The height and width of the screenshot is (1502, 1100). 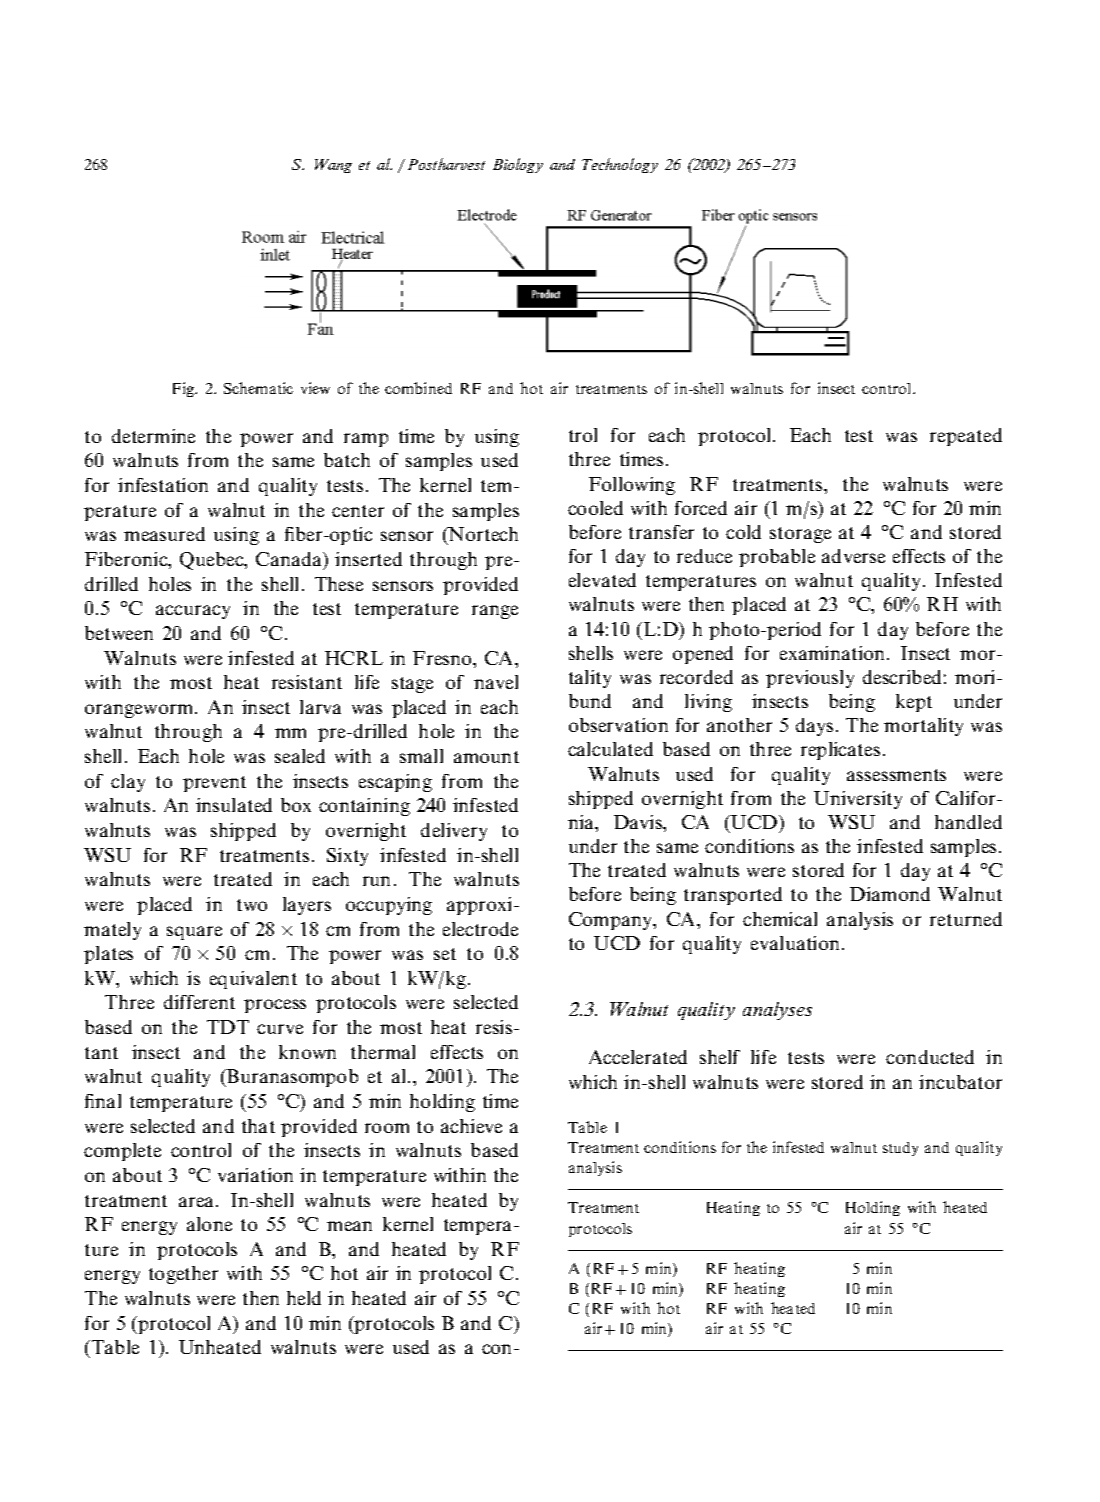 I want to click on cooled, so click(x=595, y=508).
